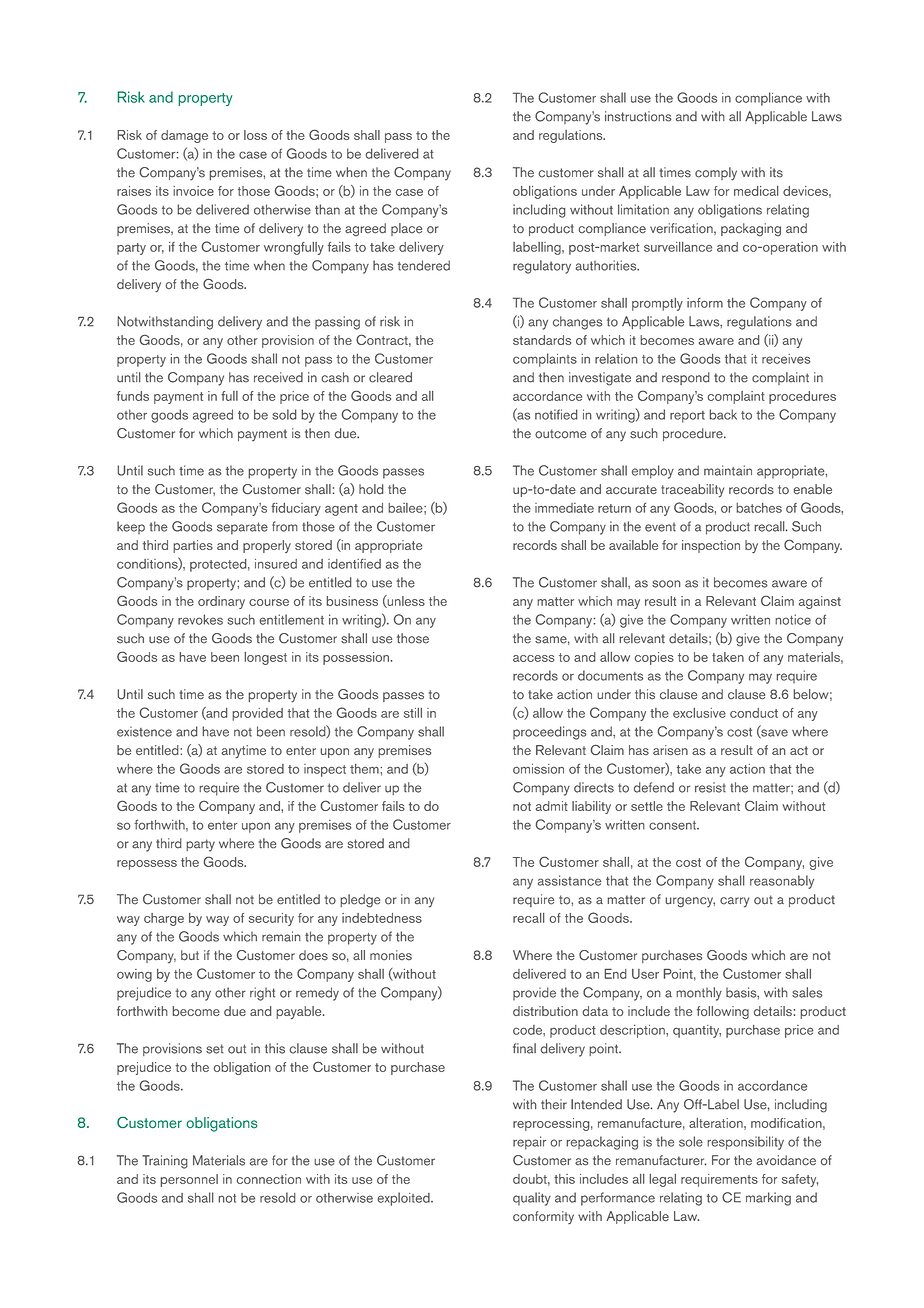 Image resolution: width=924 pixels, height=1308 pixels. Describe the element at coordinates (716, 174) in the screenshot. I see `comply` at that location.
